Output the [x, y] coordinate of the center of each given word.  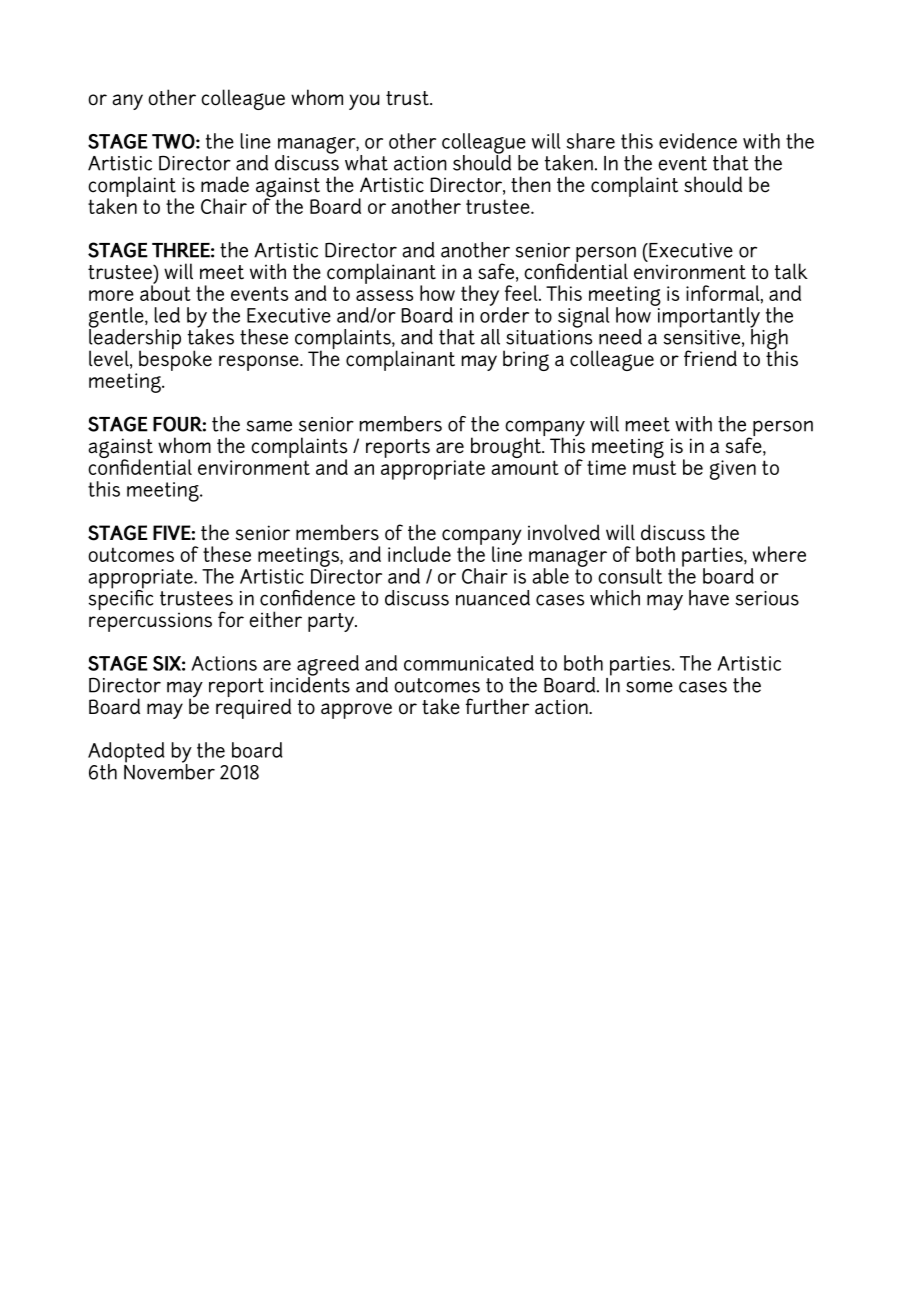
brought [507, 448]
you [364, 102]
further [497, 706]
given [733, 470]
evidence [698, 141]
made [225, 184]
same [269, 426]
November [169, 771]
